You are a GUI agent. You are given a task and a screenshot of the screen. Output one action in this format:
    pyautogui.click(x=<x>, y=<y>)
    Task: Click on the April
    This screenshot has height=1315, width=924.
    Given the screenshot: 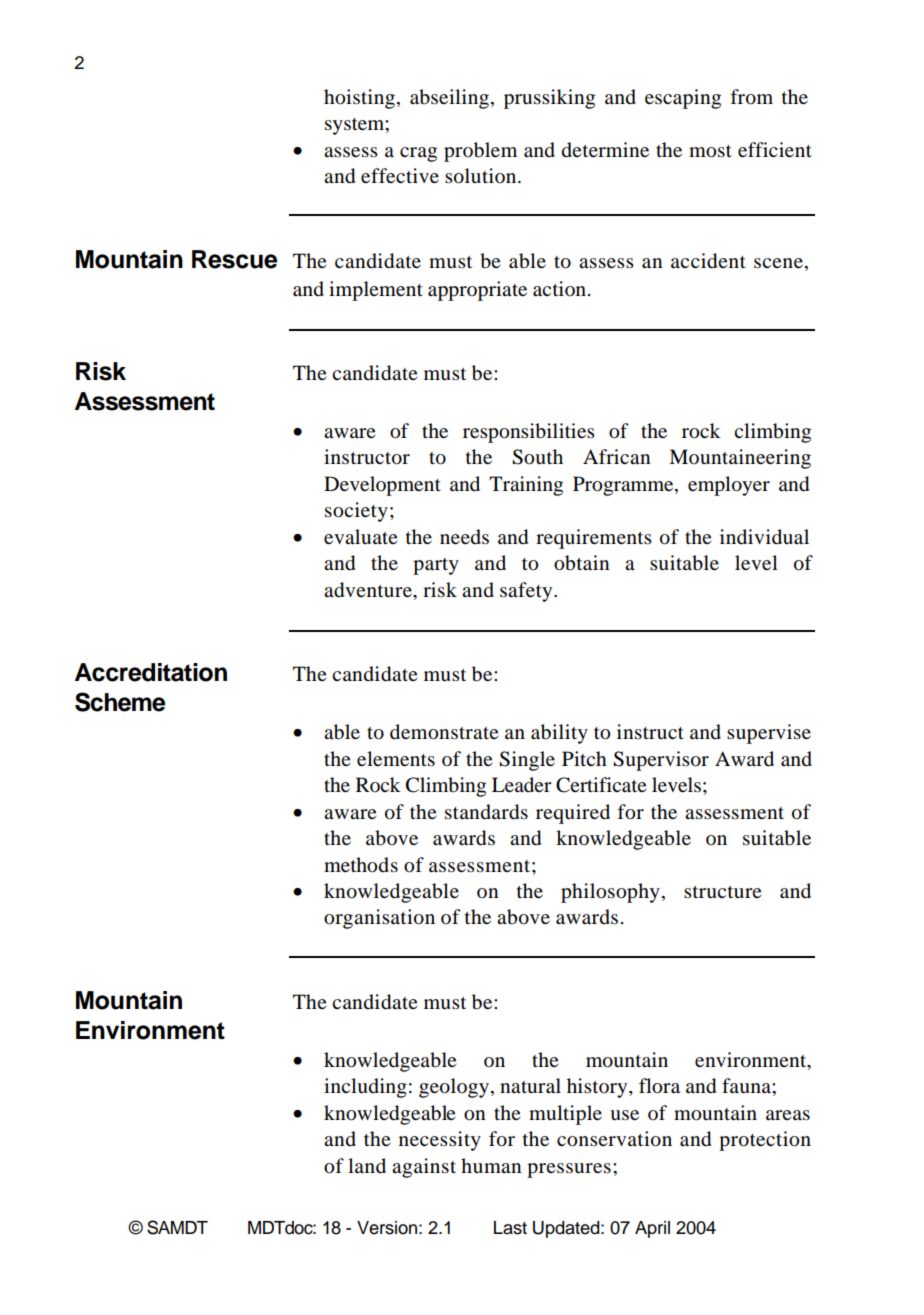 What is the action you would take?
    pyautogui.click(x=652, y=1229)
